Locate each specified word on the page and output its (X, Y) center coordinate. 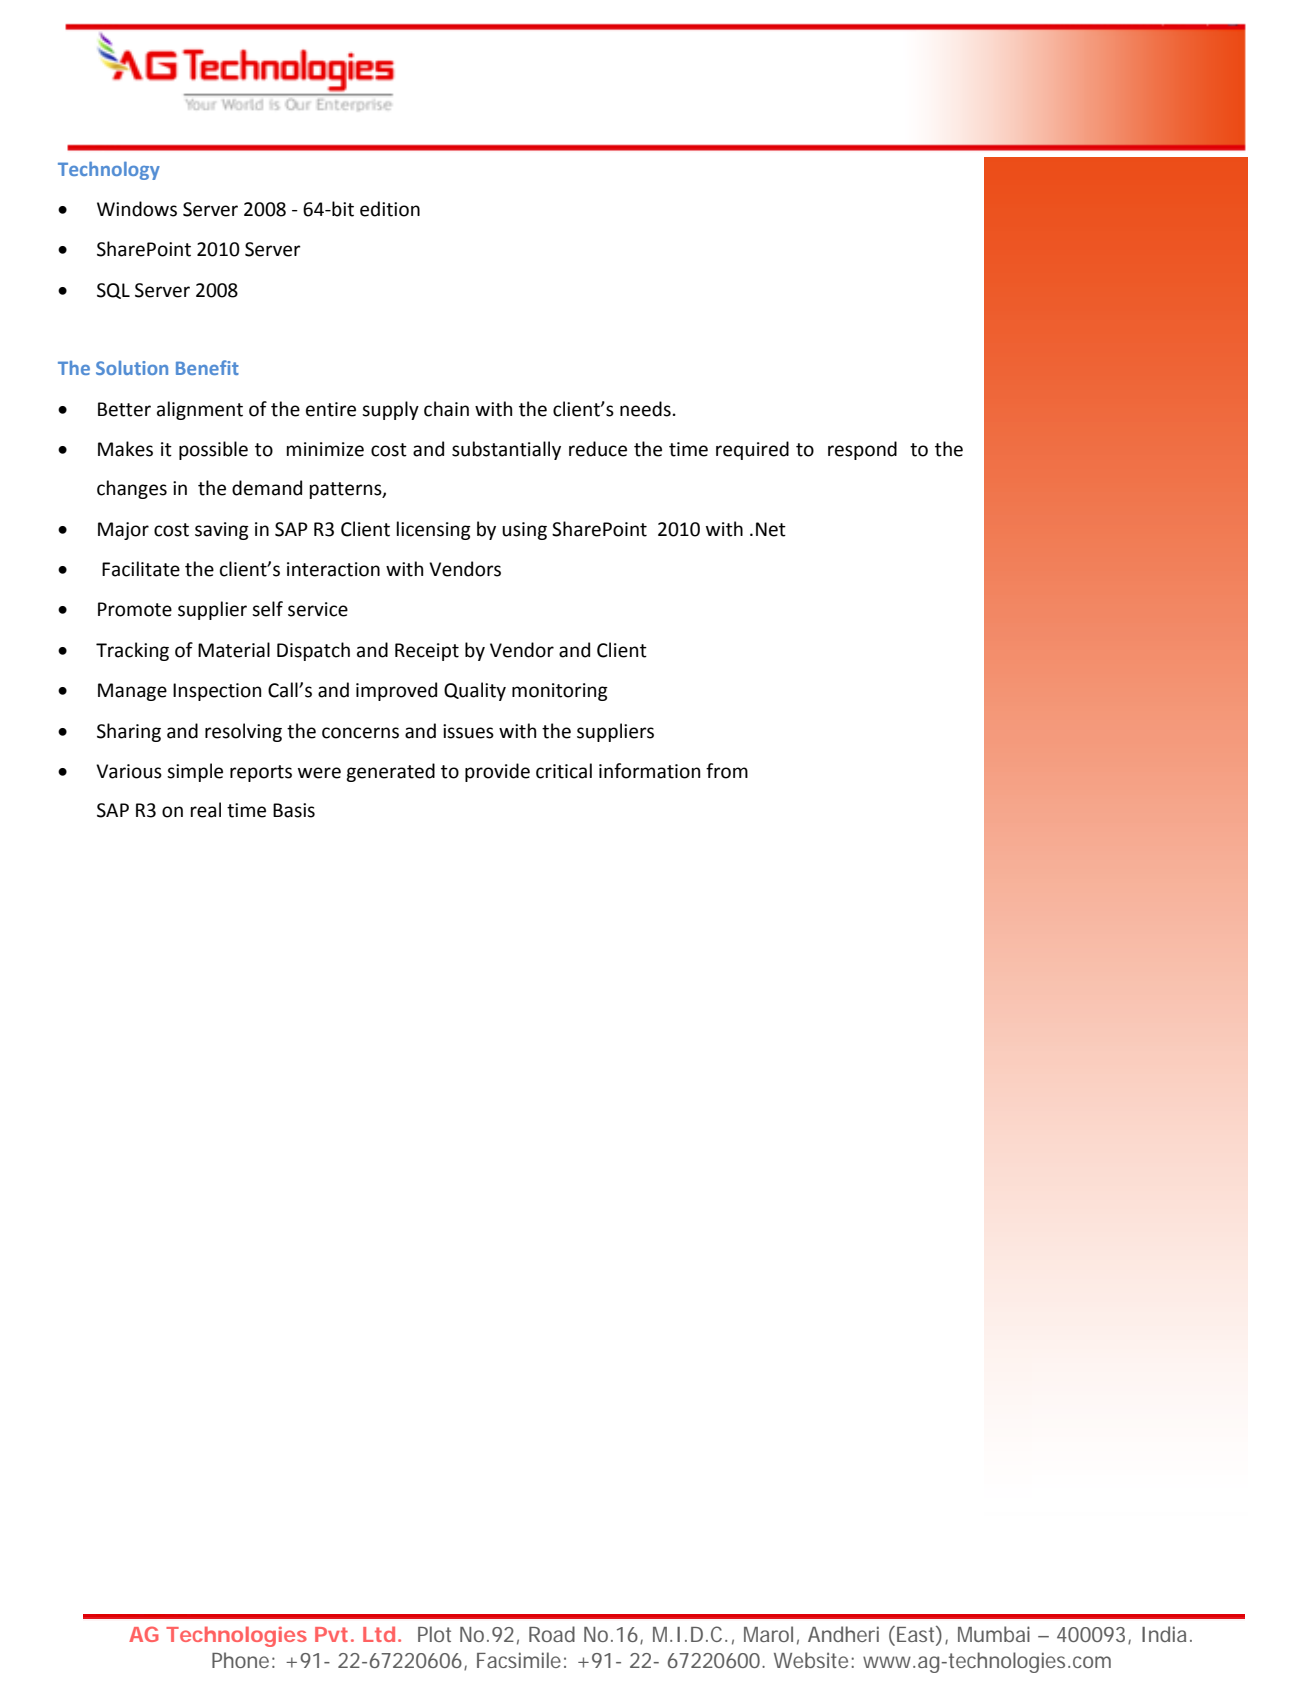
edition (390, 209)
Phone (240, 1660)
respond (862, 450)
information (649, 771)
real (206, 810)
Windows (137, 209)
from (727, 771)
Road (552, 1634)
